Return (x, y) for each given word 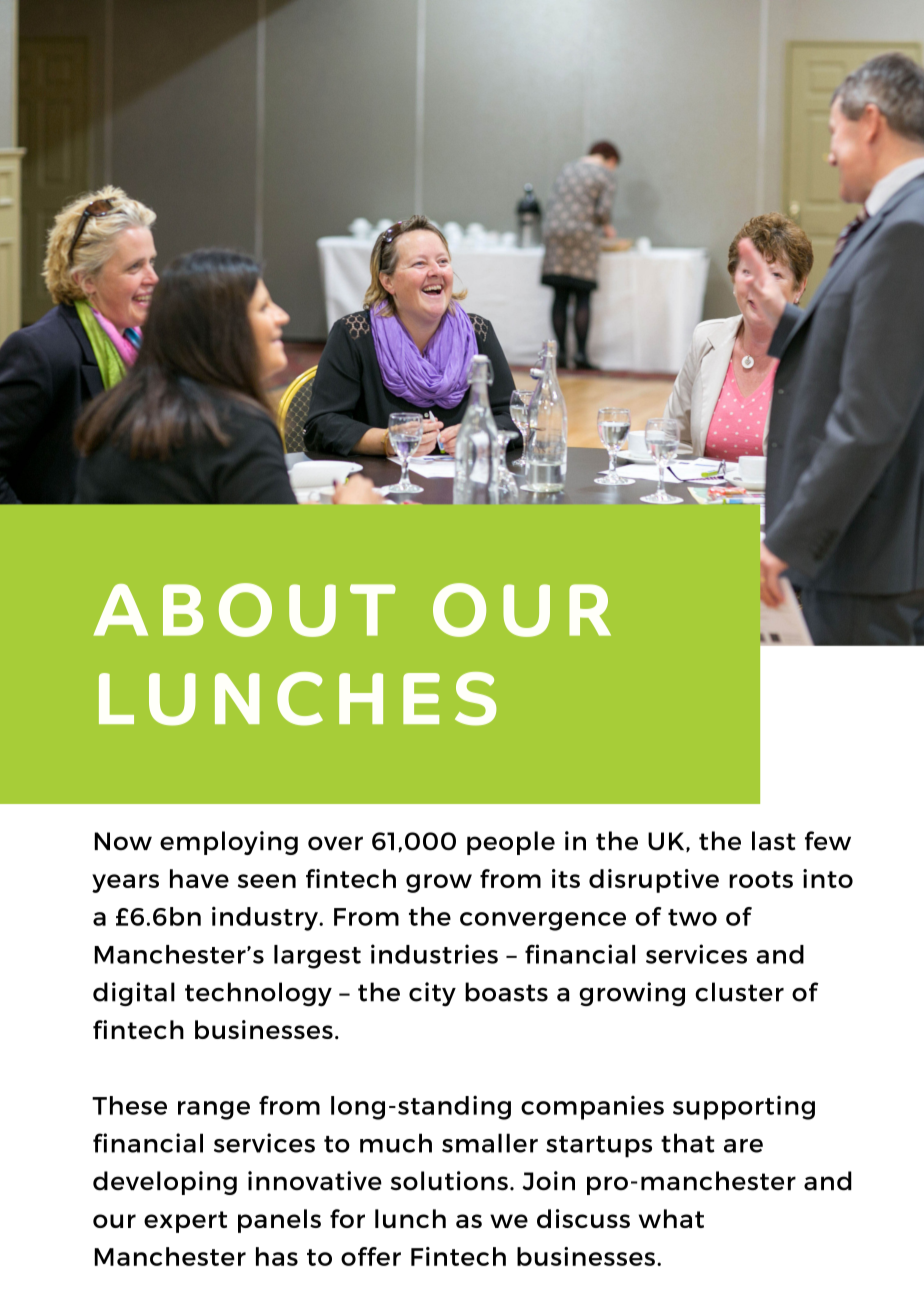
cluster (739, 992)
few (828, 841)
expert (185, 1222)
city (432, 994)
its (566, 878)
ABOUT (245, 610)
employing (229, 843)
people (511, 843)
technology (258, 994)
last (774, 841)
